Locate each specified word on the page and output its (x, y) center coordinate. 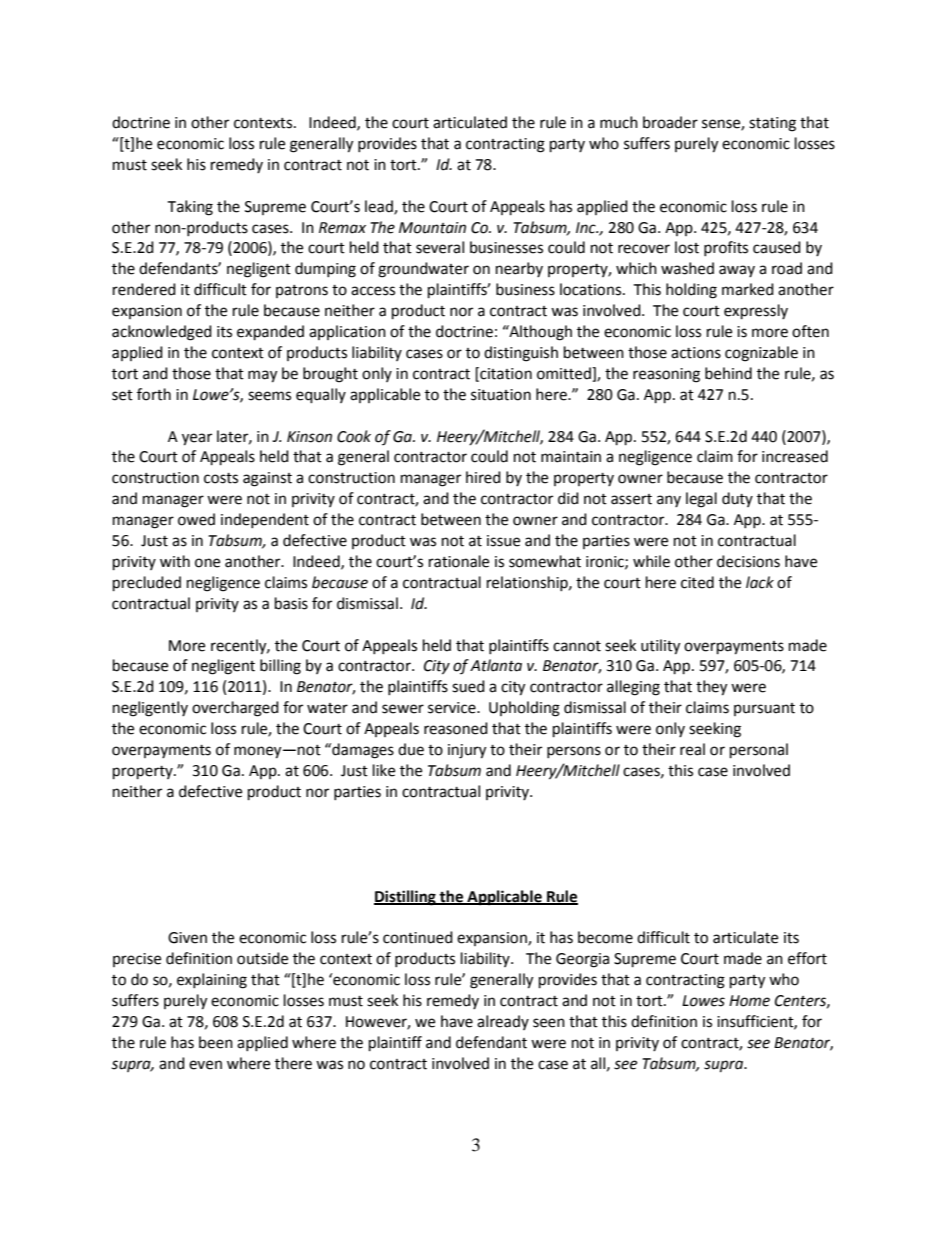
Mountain (432, 228)
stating (772, 124)
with (175, 561)
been (216, 1042)
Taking (190, 208)
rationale (459, 561)
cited (697, 582)
